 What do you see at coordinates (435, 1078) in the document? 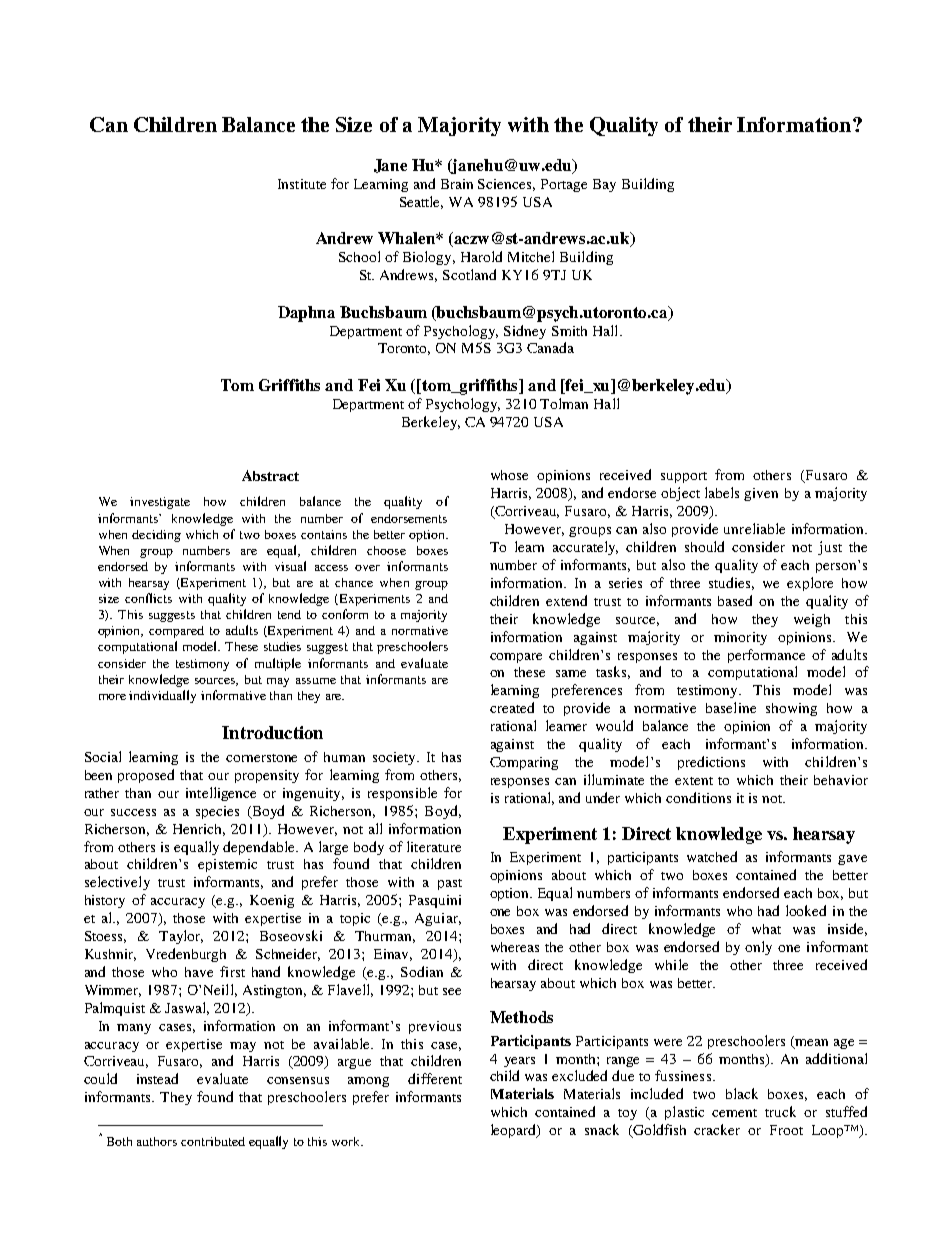
I see `different` at bounding box center [435, 1078].
